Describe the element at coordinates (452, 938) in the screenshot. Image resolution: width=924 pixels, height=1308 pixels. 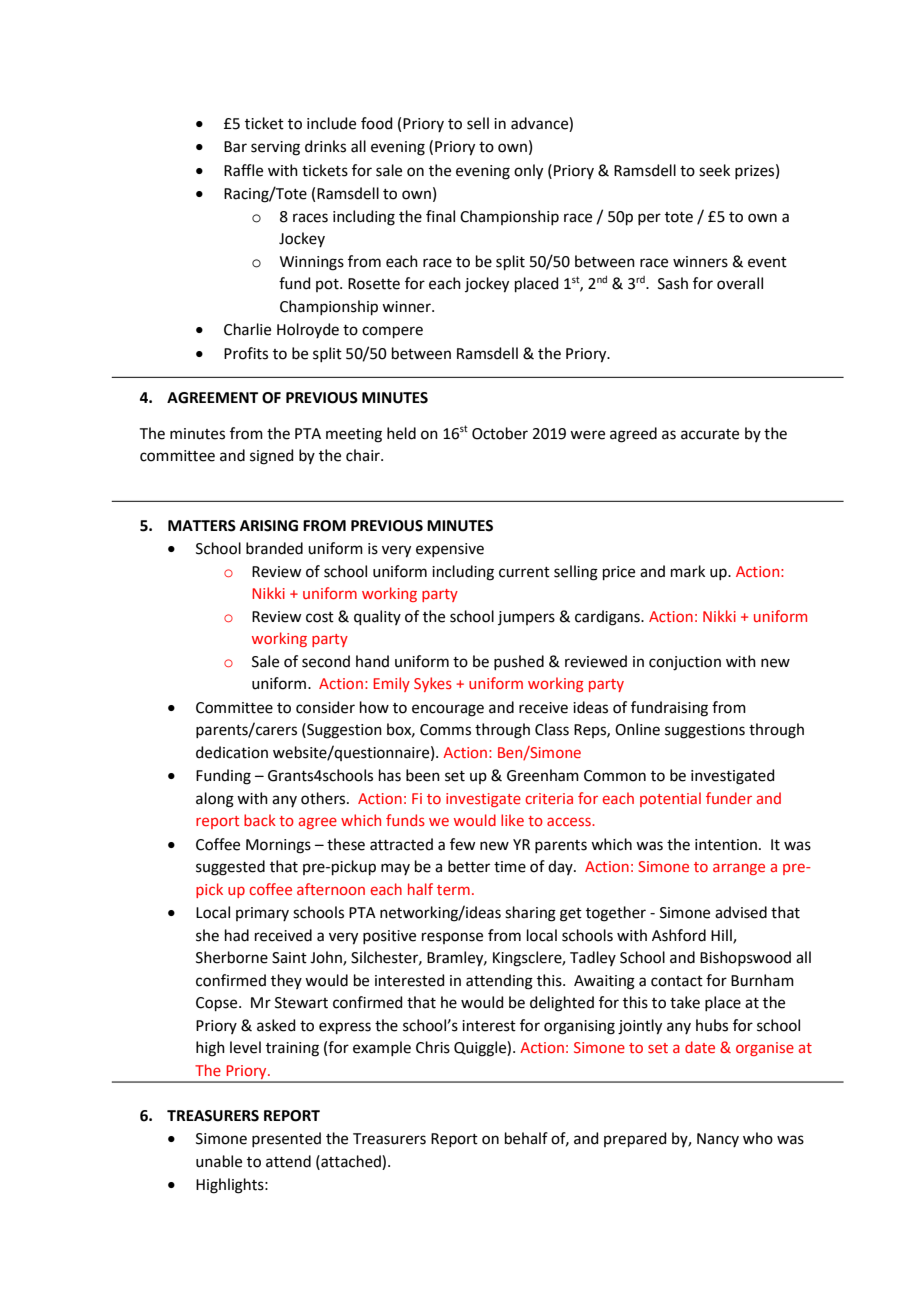
I see `response` at that location.
